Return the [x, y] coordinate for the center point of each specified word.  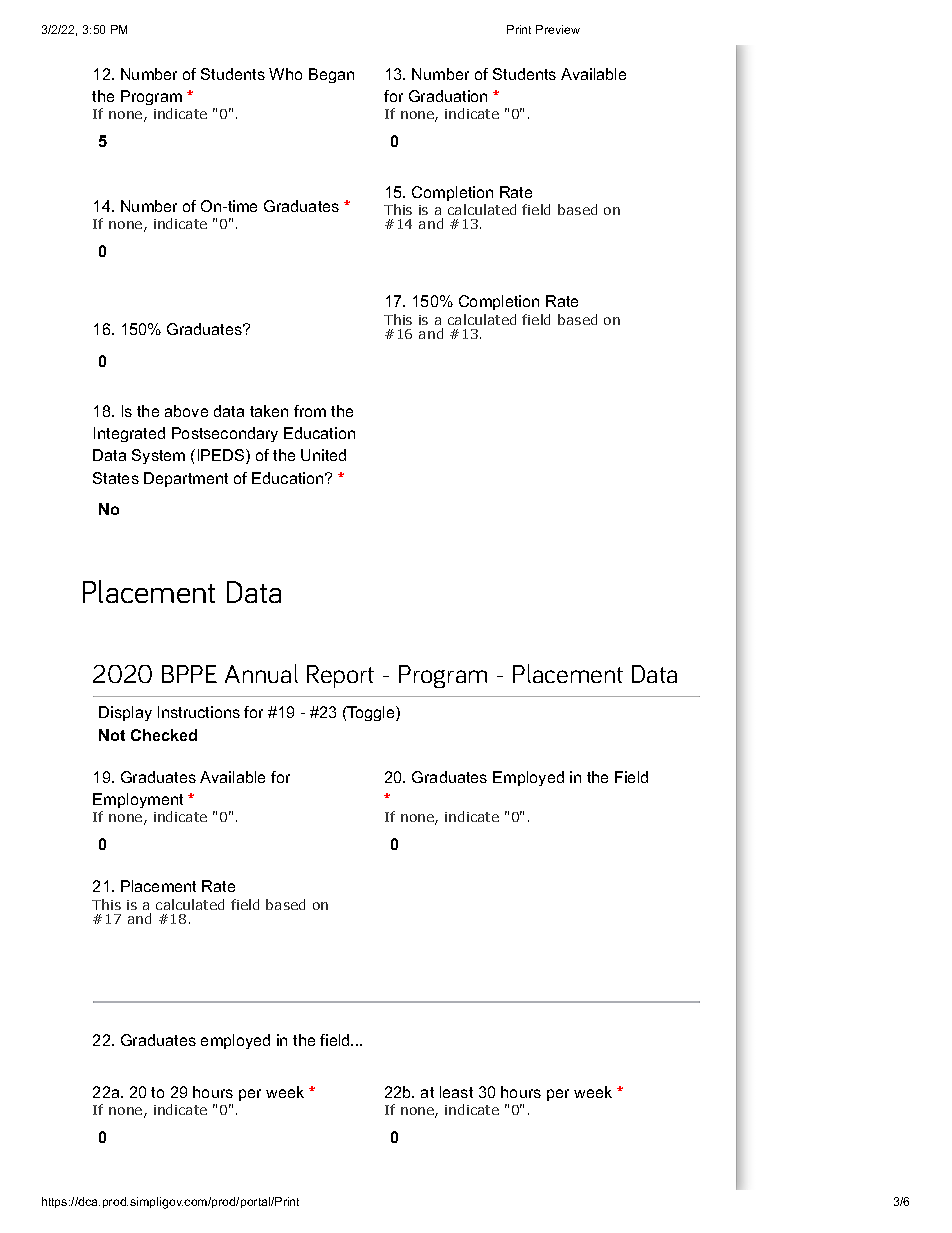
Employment [138, 800]
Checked [164, 735]
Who [285, 74]
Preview [558, 29]
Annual [261, 673]
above [186, 411]
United [323, 455]
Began [331, 75]
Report [340, 676]
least [456, 1092]
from [310, 411]
